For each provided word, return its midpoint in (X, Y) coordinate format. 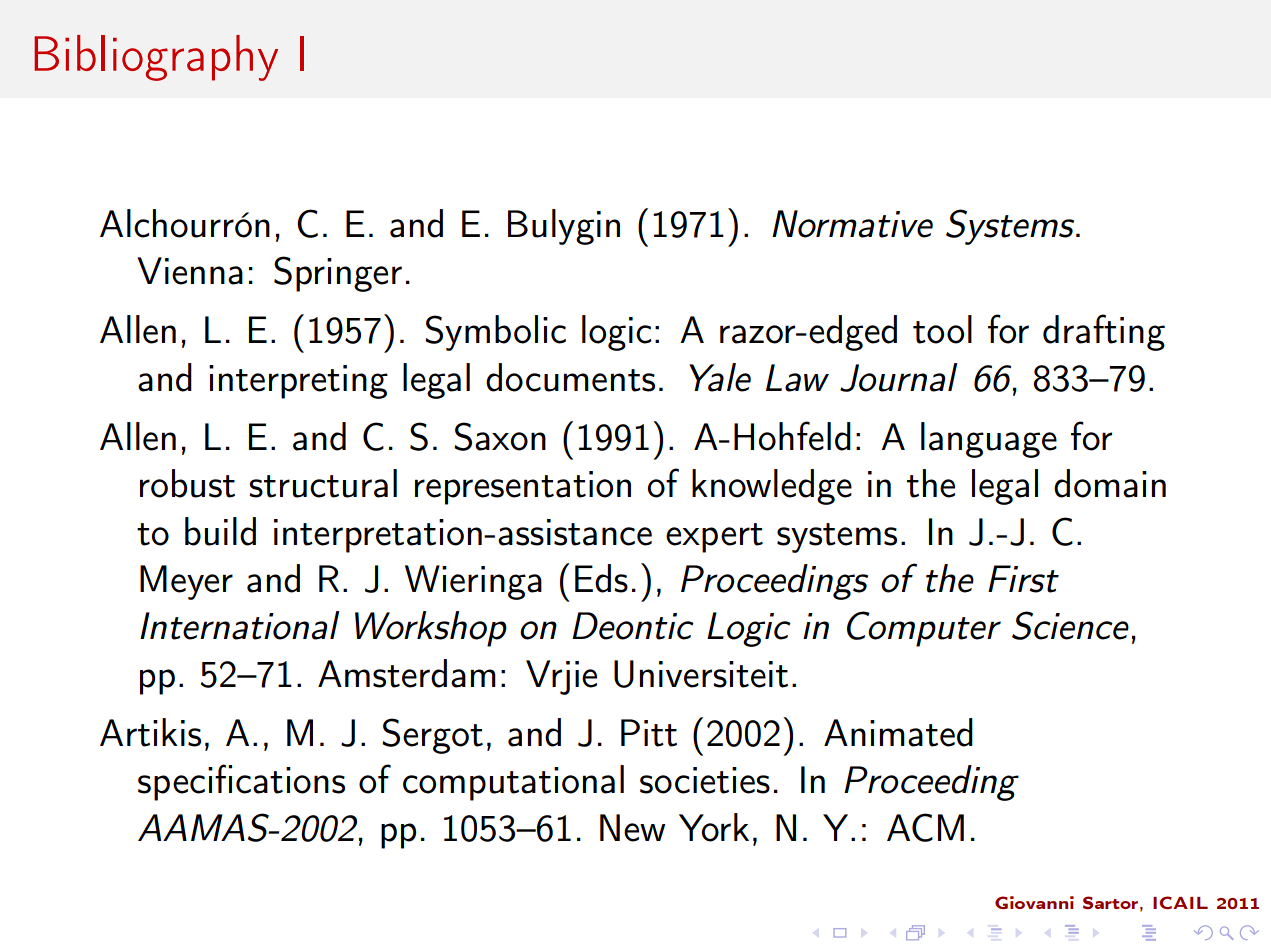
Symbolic (495, 333)
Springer (338, 274)
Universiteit (701, 674)
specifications (241, 782)
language (989, 440)
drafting (1104, 332)
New (633, 828)
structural (323, 483)
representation (523, 488)
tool (942, 329)
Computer (924, 629)
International (239, 625)
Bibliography (156, 58)
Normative (852, 224)
